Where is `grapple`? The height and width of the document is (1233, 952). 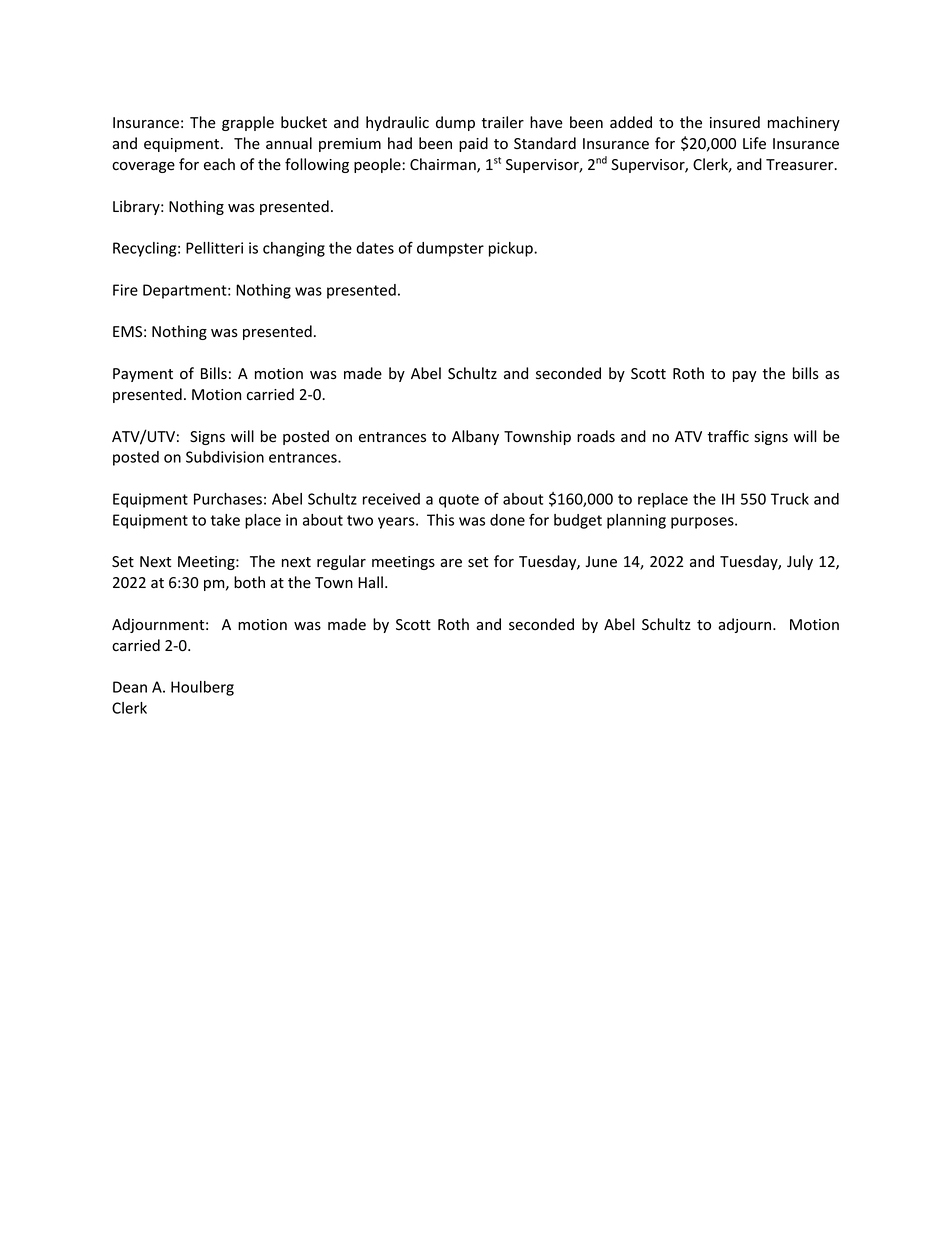 grapple is located at coordinates (248, 123).
